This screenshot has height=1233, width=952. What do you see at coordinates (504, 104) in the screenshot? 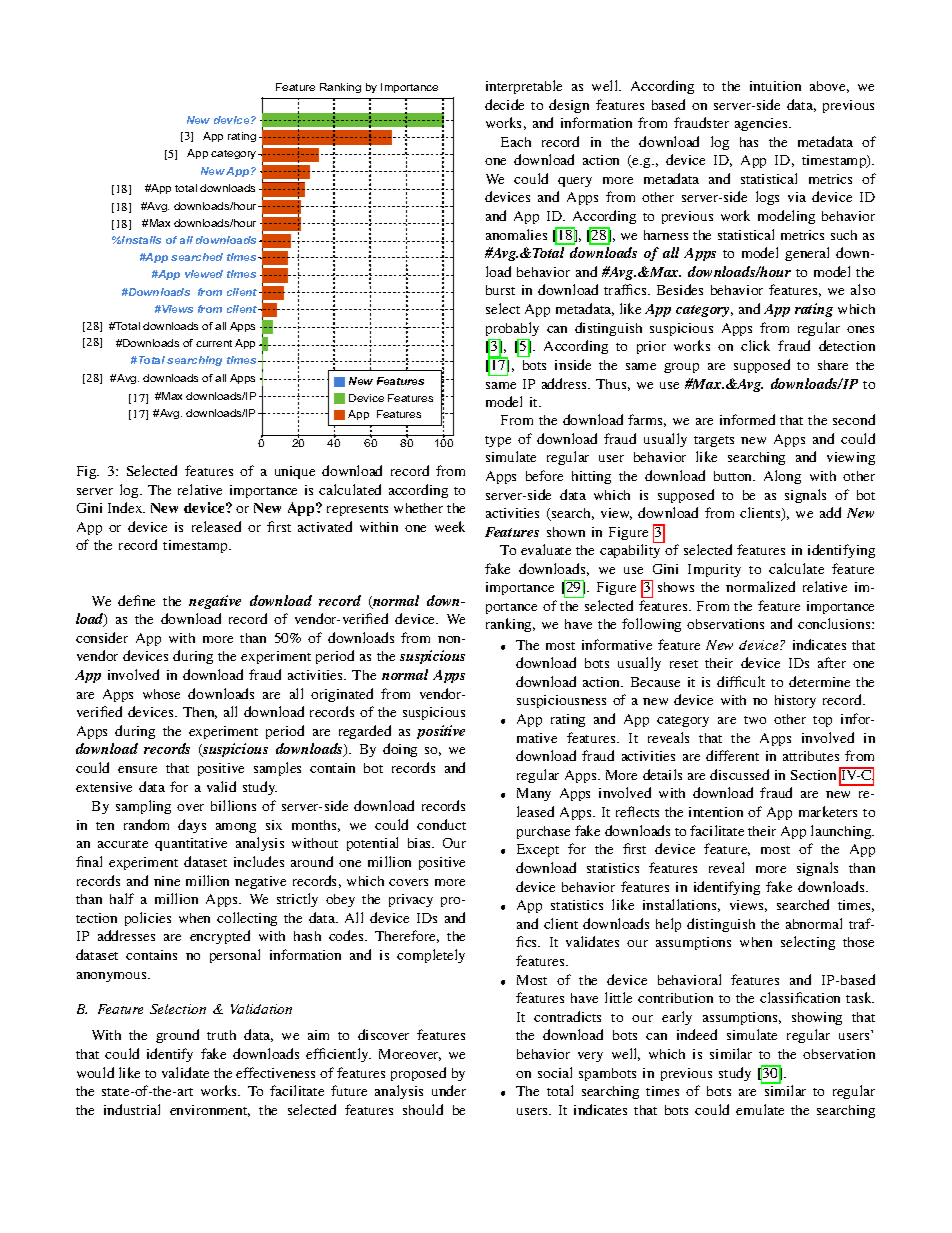
I see `decide` at bounding box center [504, 104].
